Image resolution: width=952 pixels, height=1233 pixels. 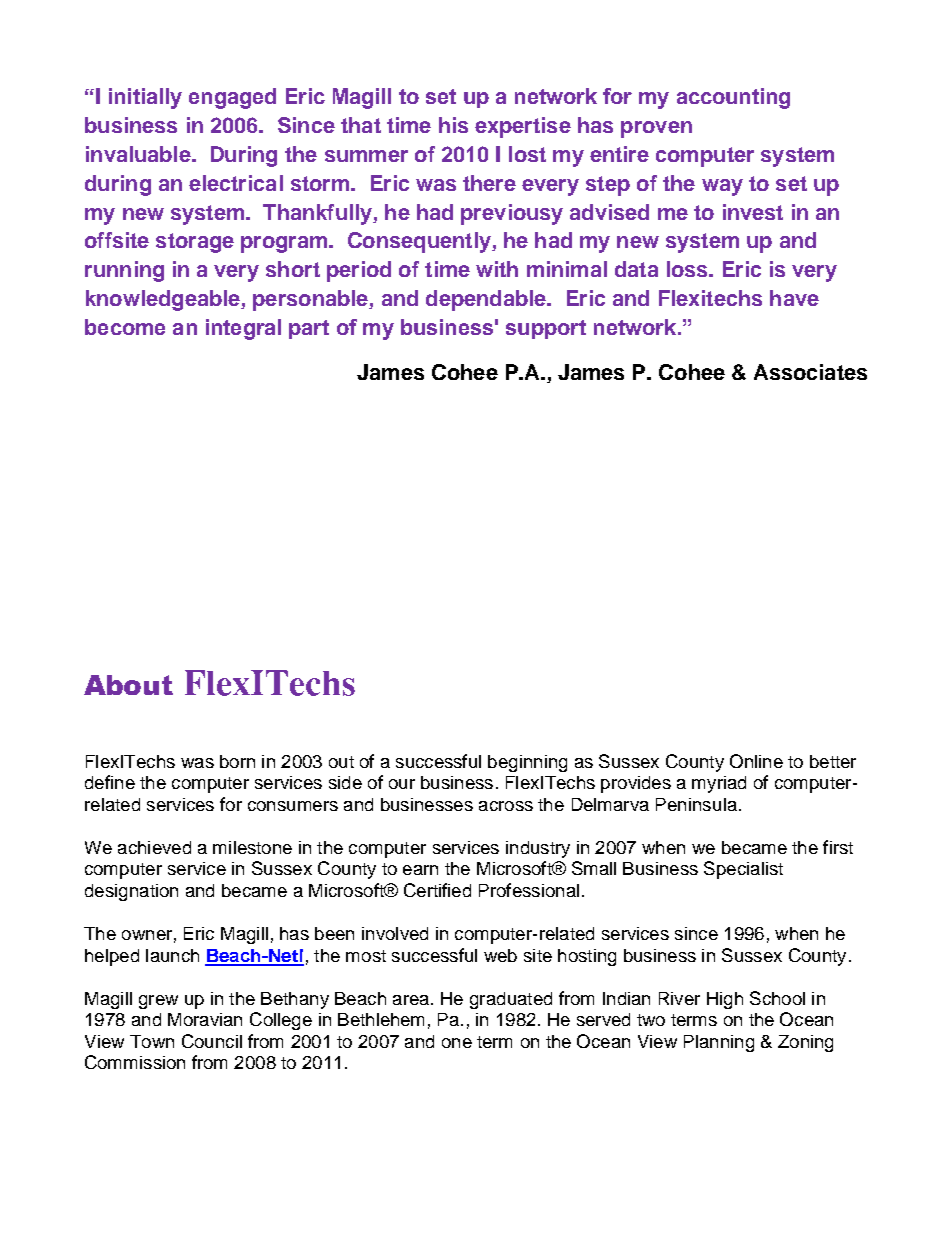 What do you see at coordinates (719, 1043) in the image?
I see `Planning` at bounding box center [719, 1043].
